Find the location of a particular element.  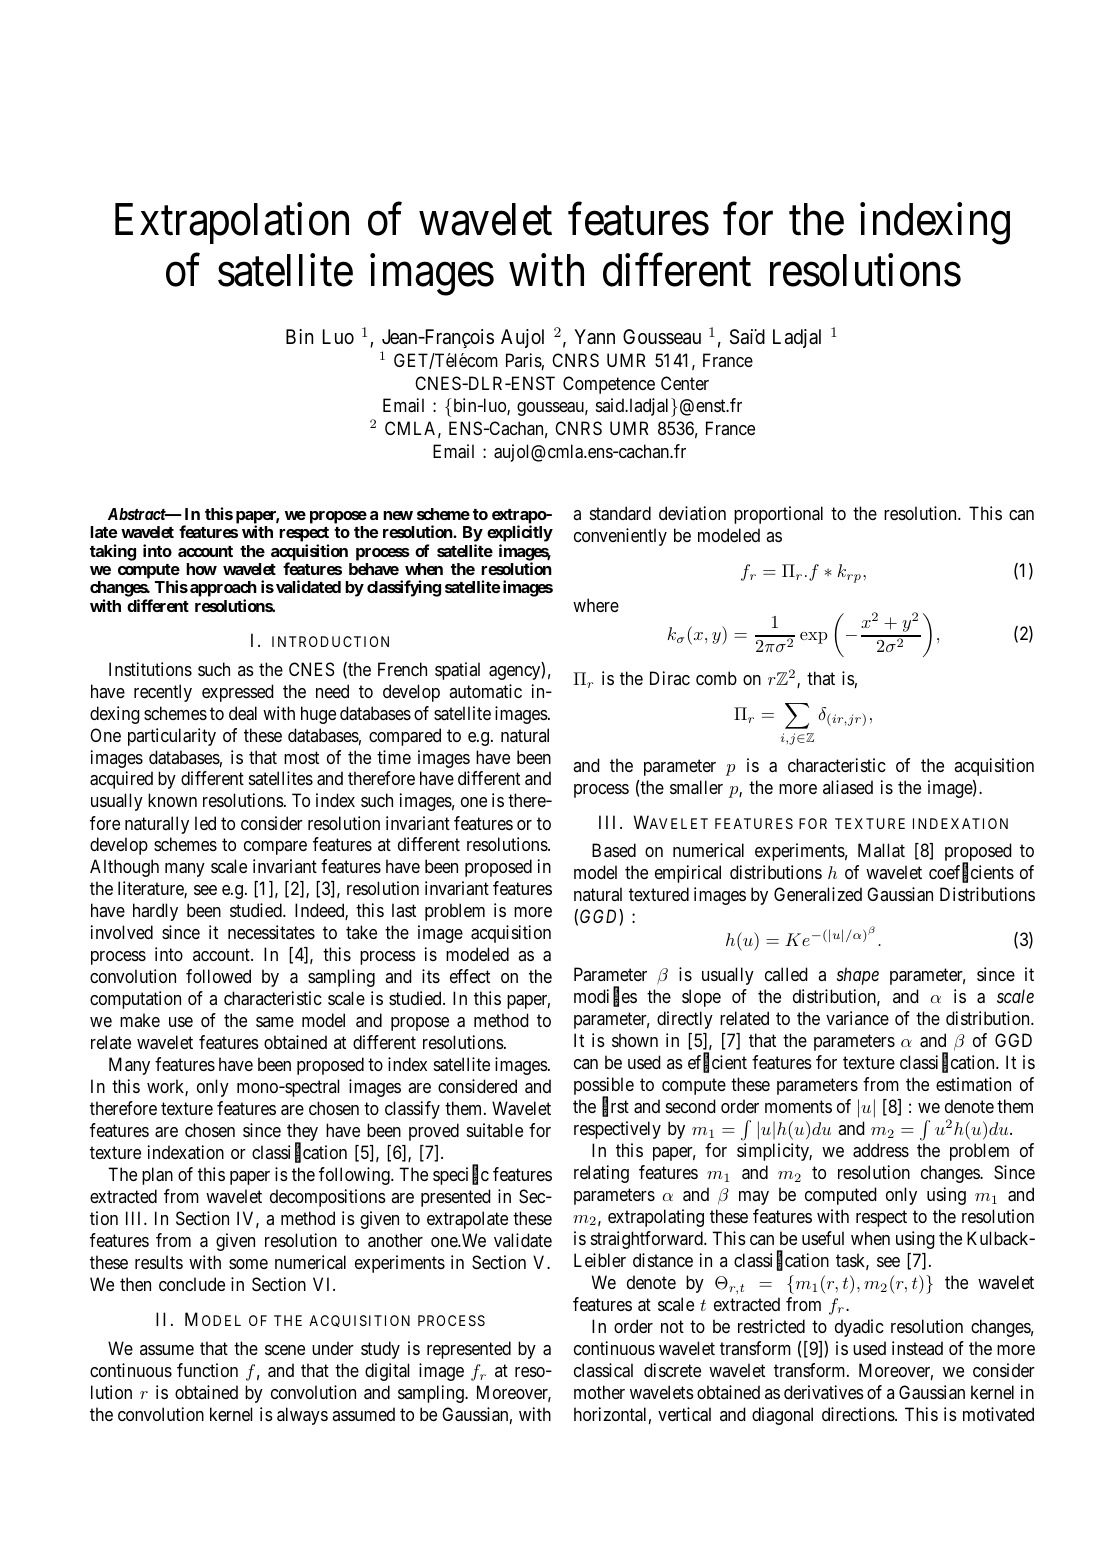

Competence is located at coordinates (609, 385).
